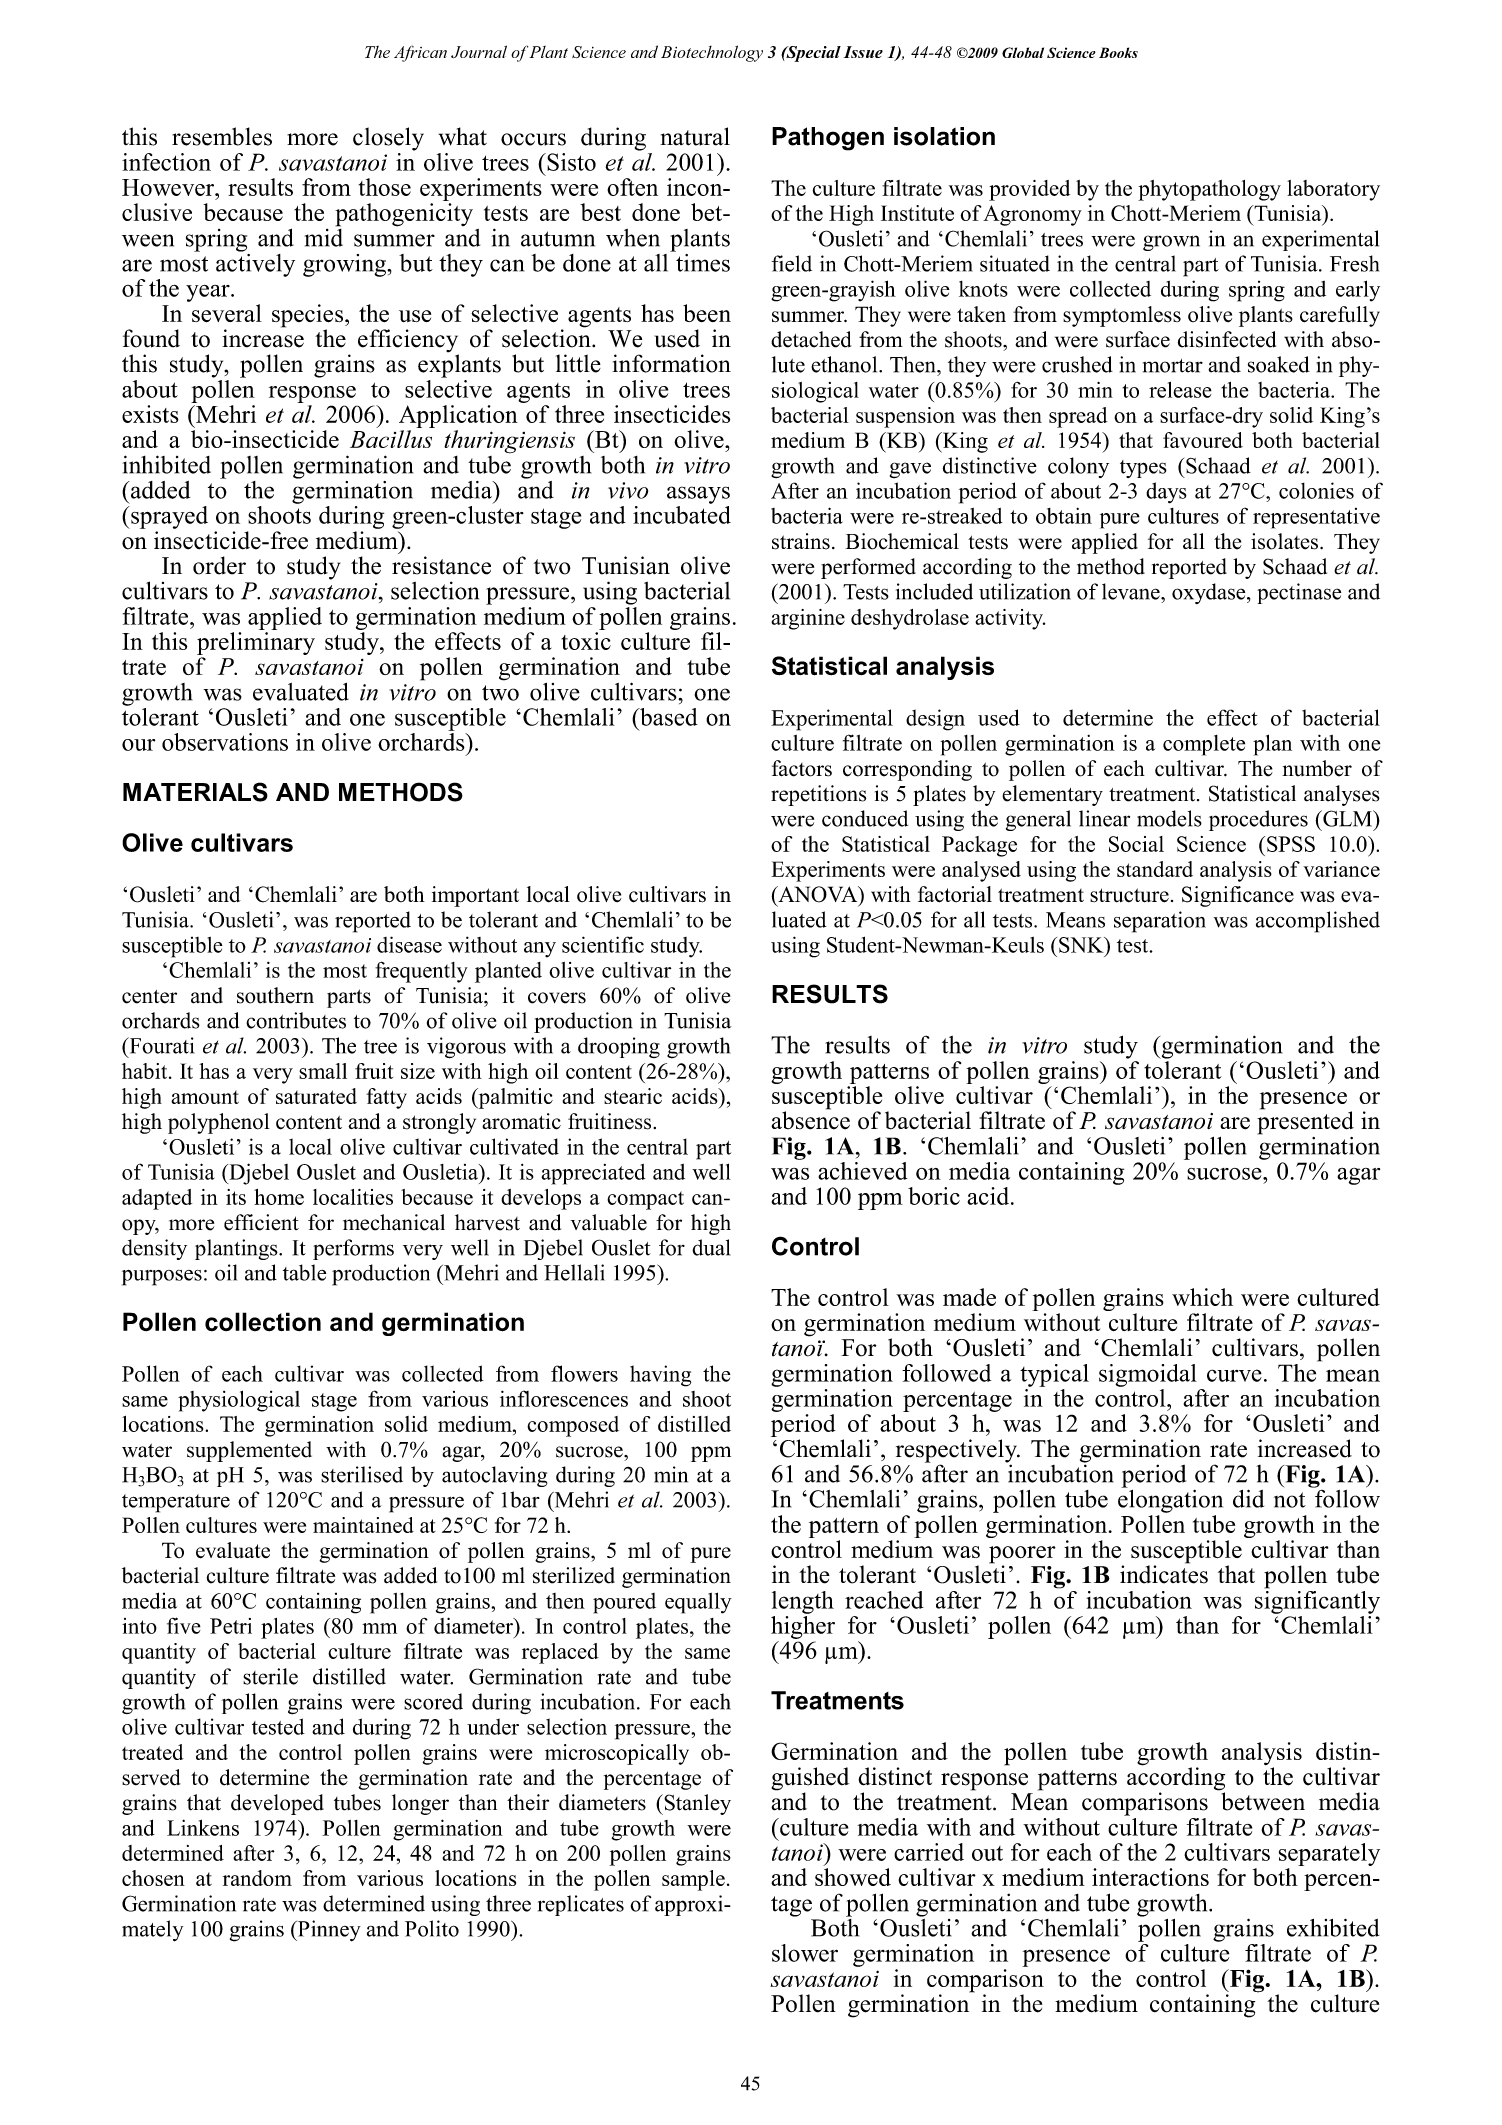  Describe the element at coordinates (257, 1878) in the document. I see `random` at that location.
